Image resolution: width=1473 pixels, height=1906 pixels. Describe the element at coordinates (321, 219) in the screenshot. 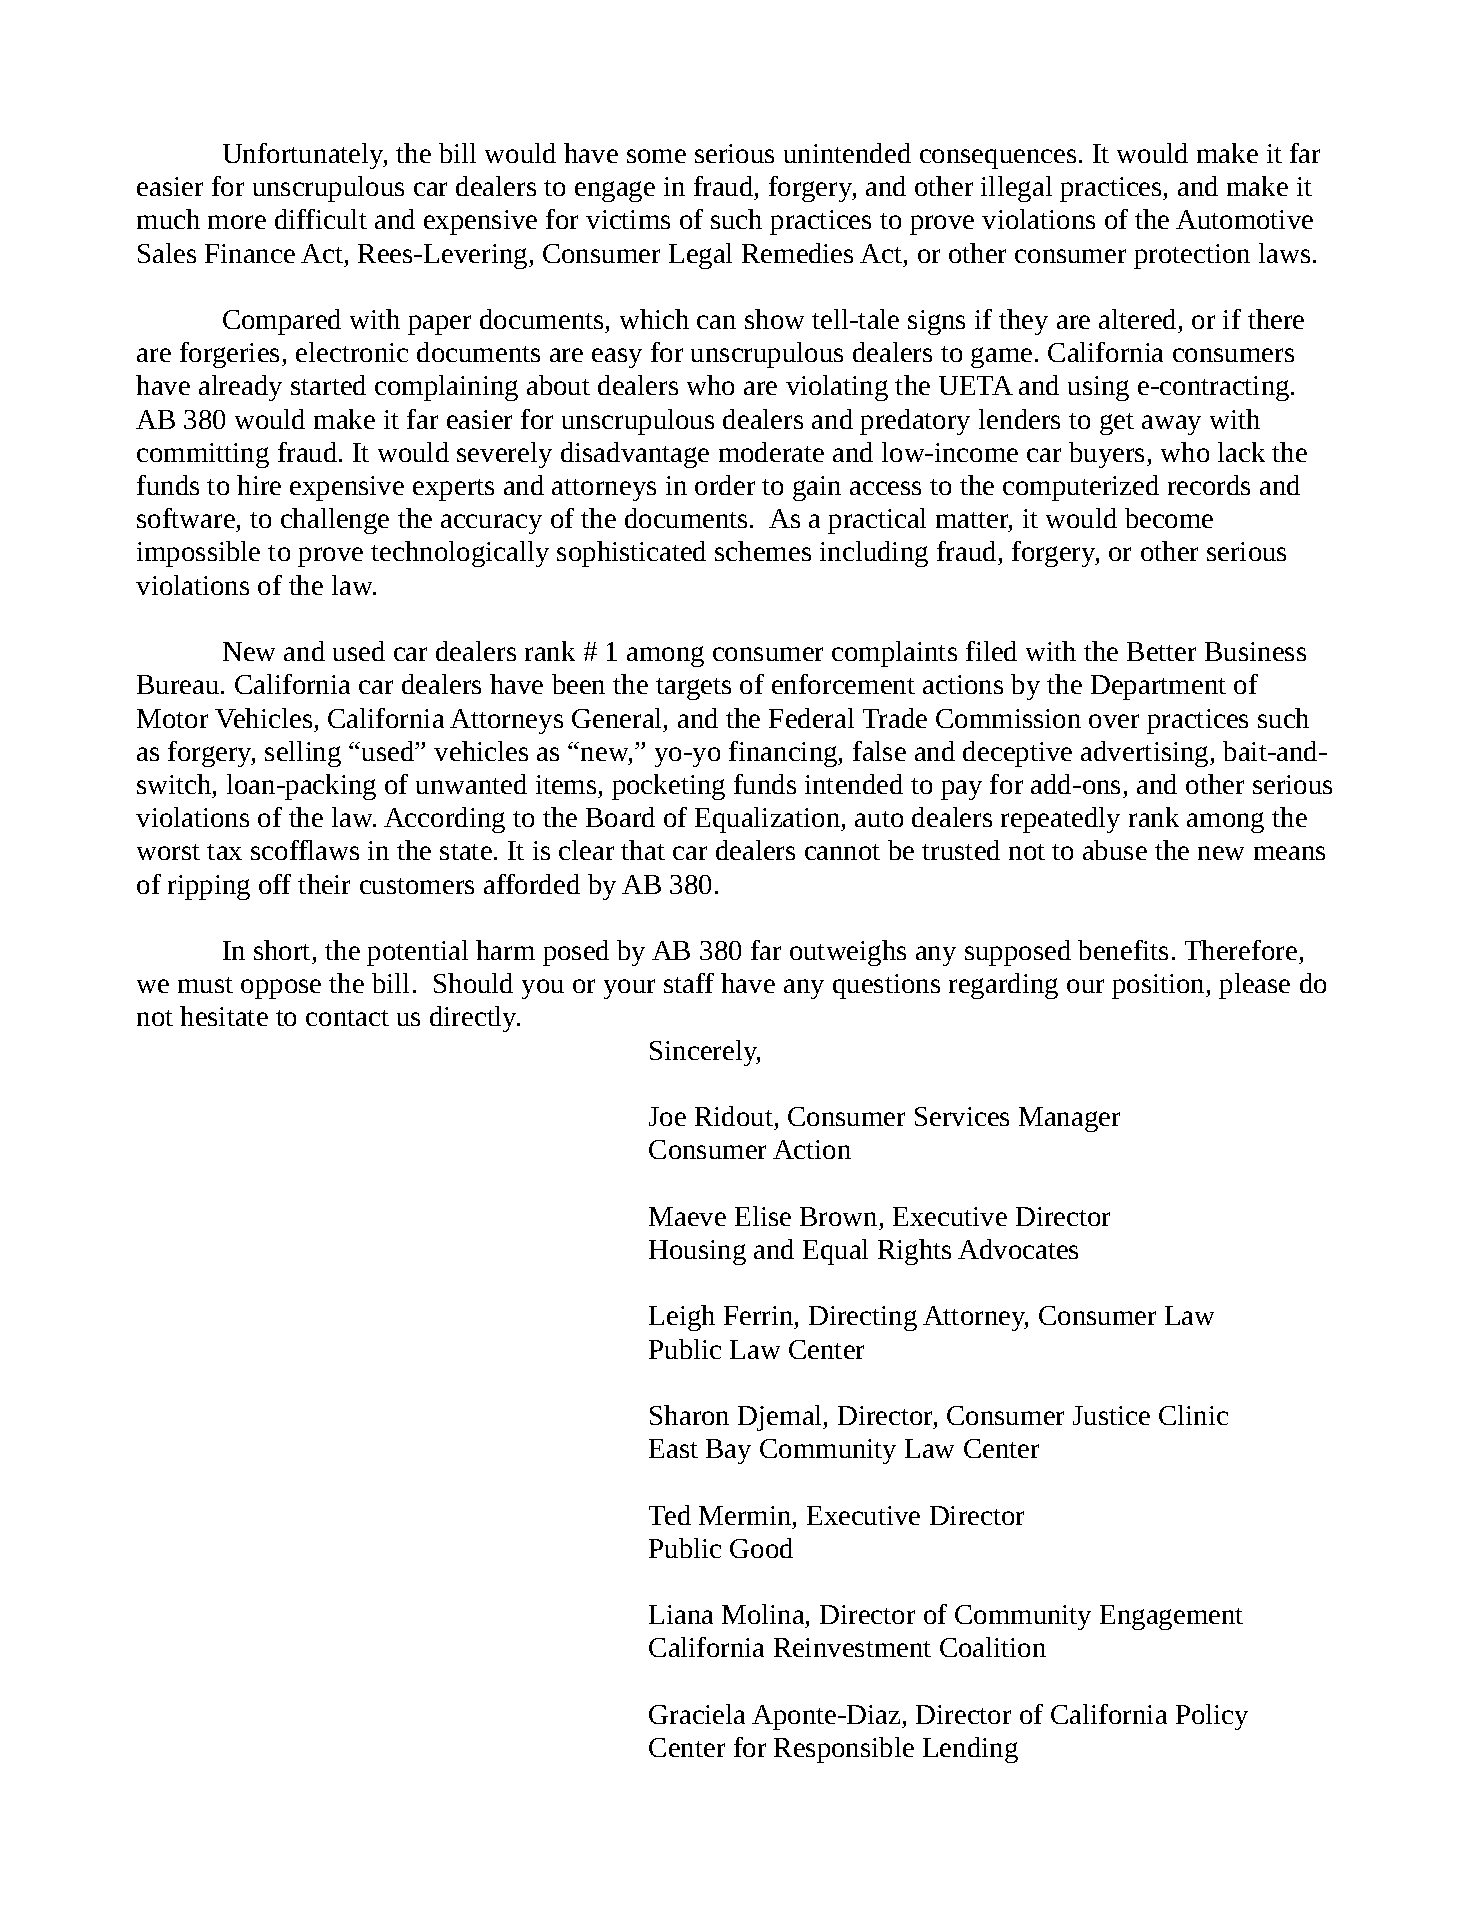

I see `difficult` at that location.
